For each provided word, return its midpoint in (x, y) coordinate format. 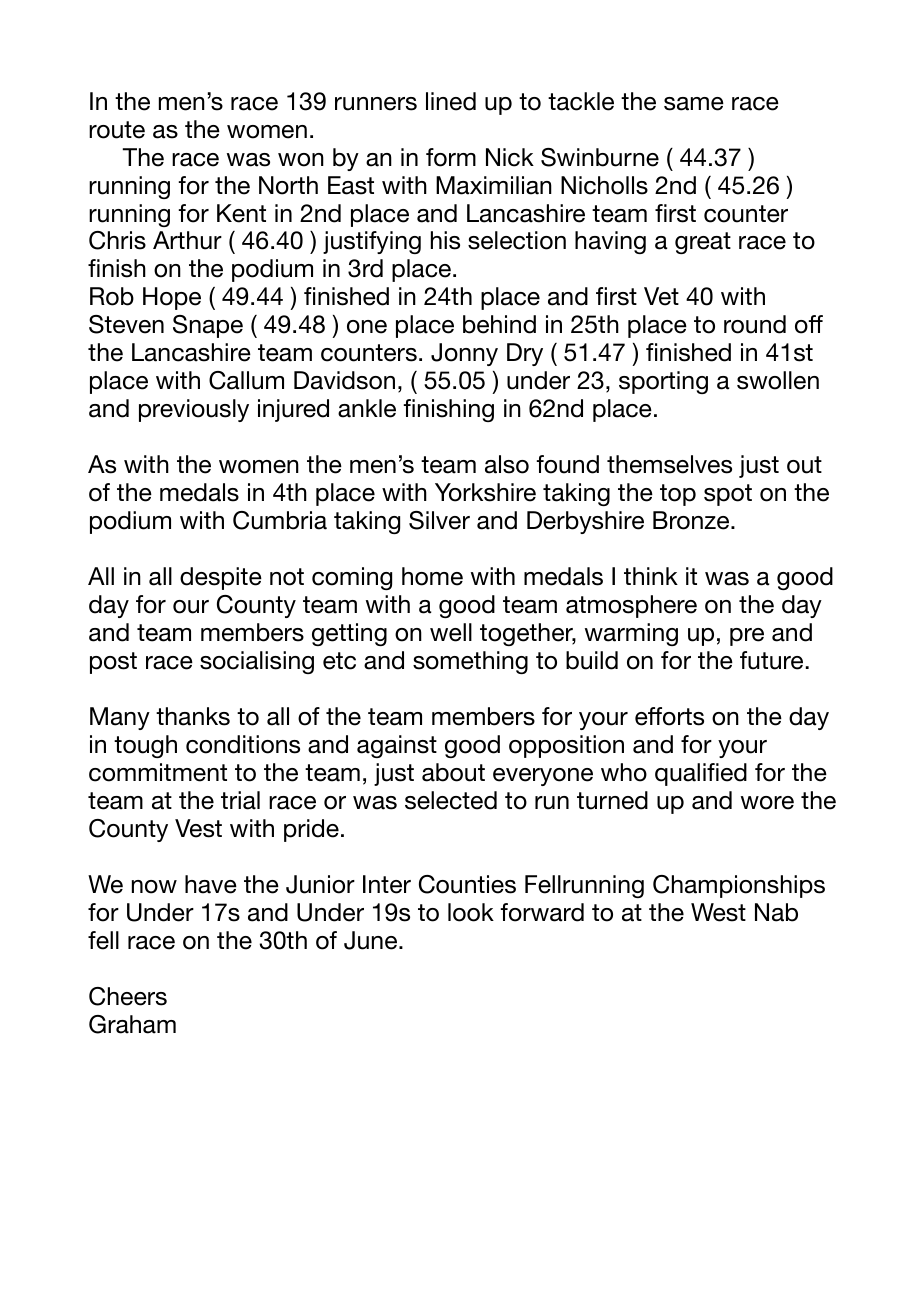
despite (221, 578)
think (651, 576)
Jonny (464, 354)
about (453, 772)
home (432, 576)
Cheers (128, 996)
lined (451, 101)
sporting (663, 382)
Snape (208, 326)
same (694, 104)
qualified (701, 774)
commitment (158, 772)
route (117, 130)
